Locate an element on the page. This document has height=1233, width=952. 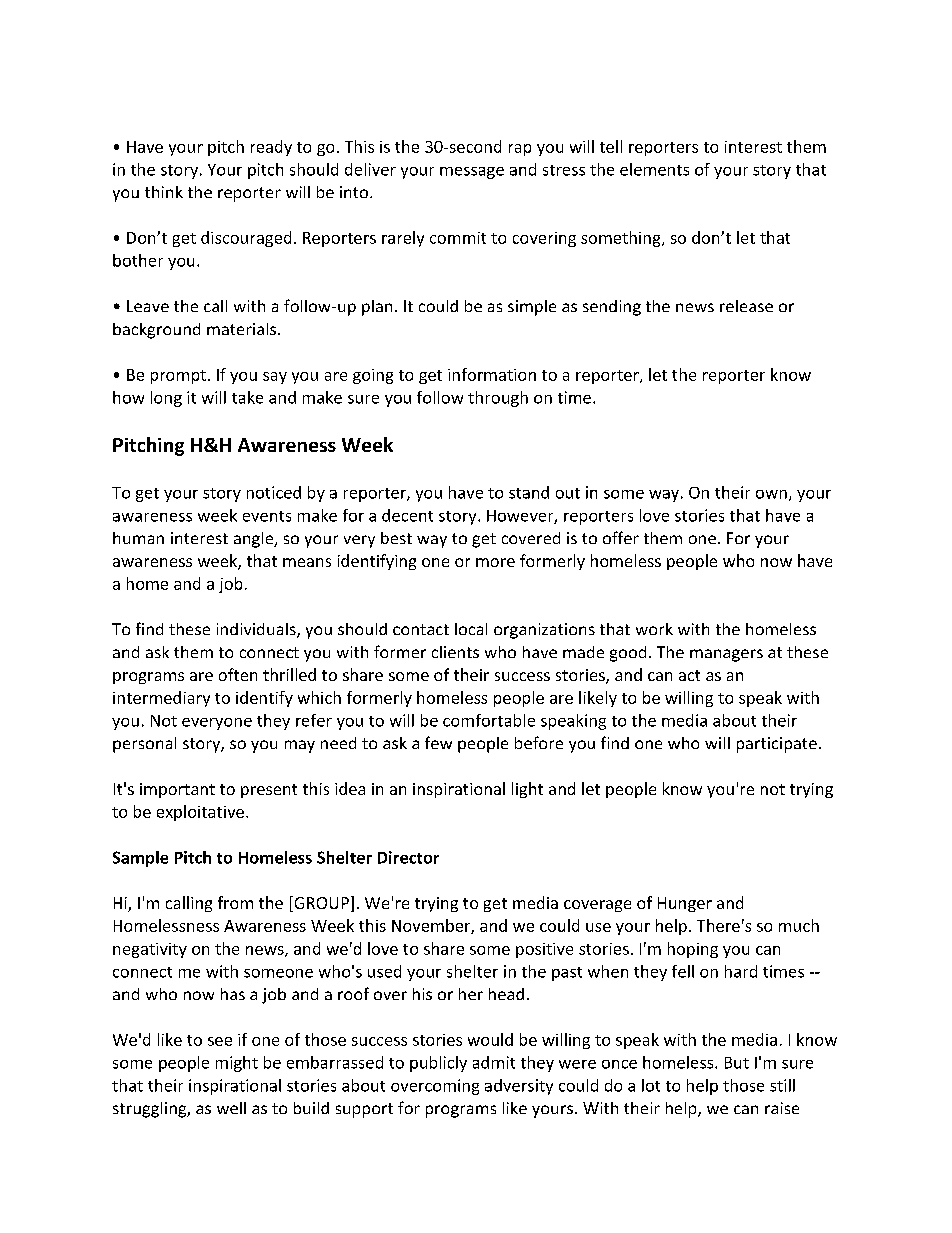
participate is located at coordinates (777, 745).
